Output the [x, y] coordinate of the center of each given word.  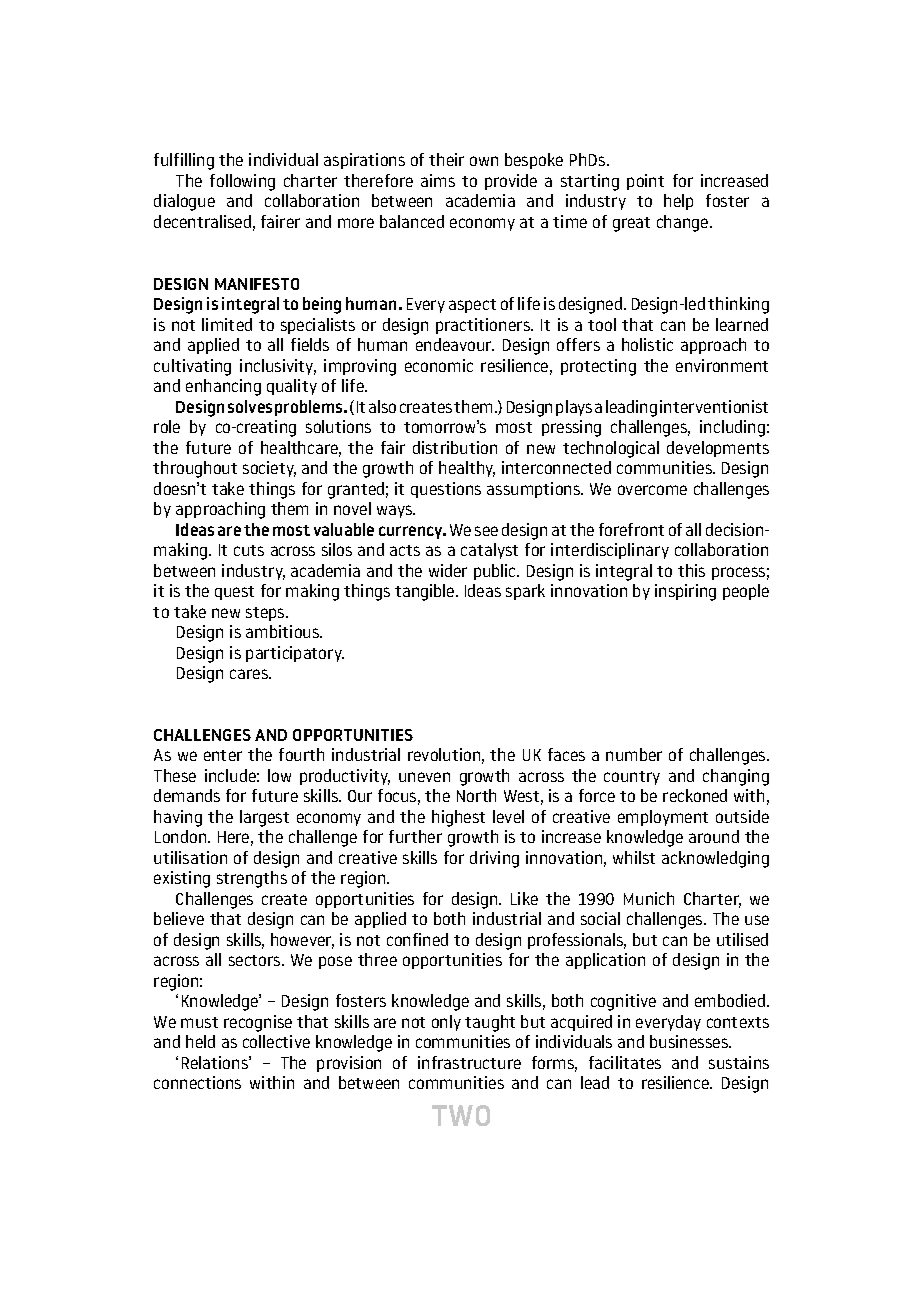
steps [266, 614]
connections [197, 1082]
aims [438, 180]
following [242, 182]
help [678, 202]
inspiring [685, 592]
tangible [426, 592]
